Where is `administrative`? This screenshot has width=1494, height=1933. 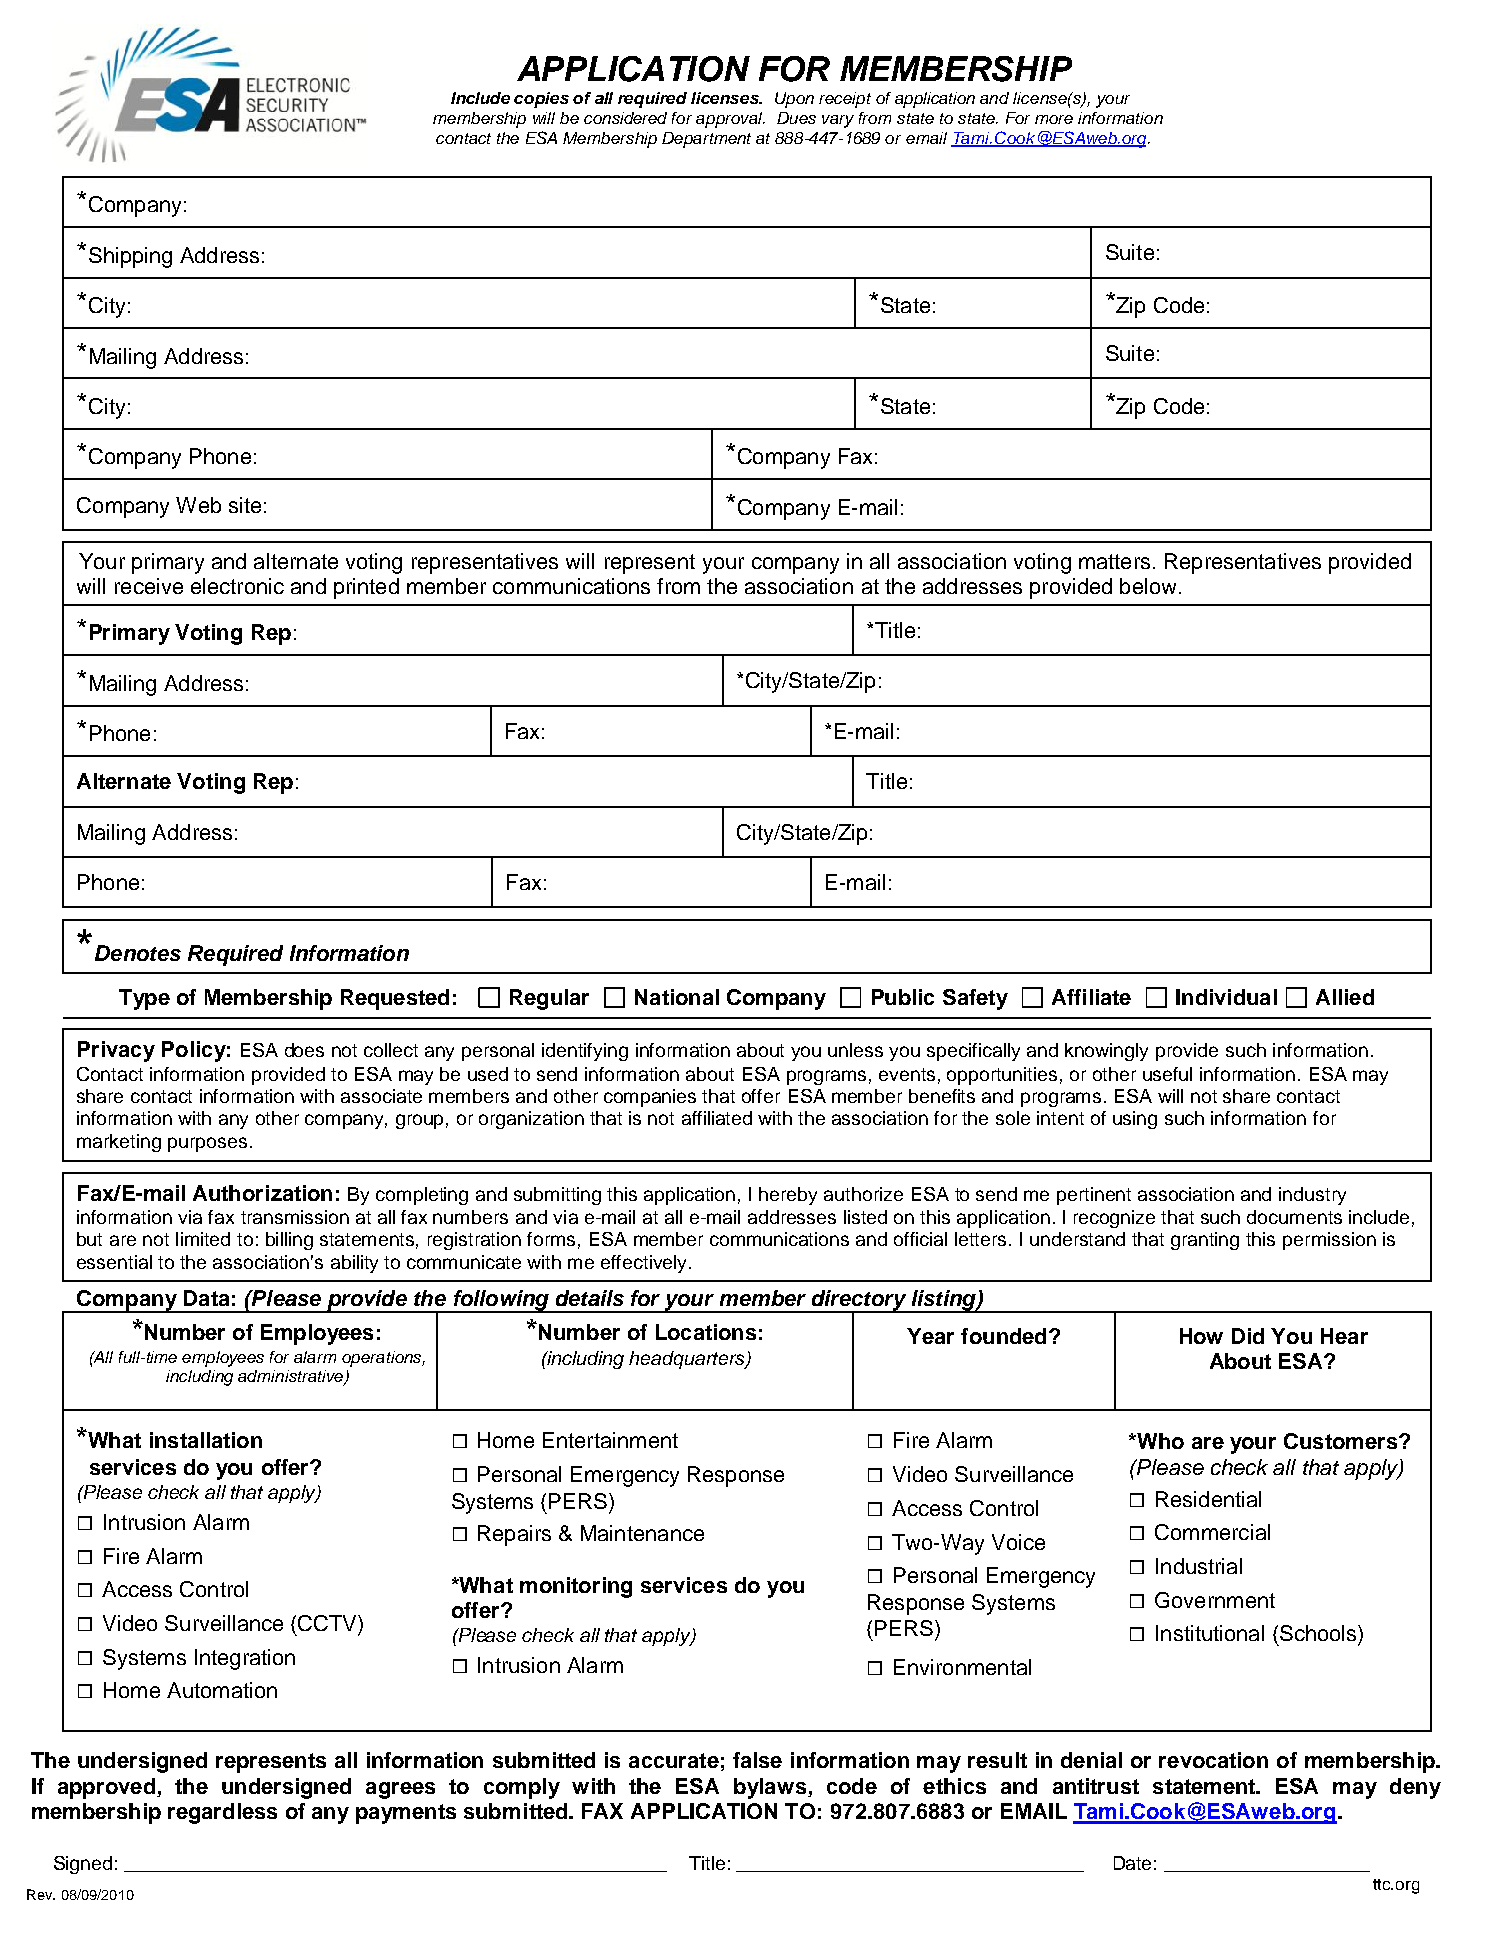 administrative is located at coordinates (291, 1377).
